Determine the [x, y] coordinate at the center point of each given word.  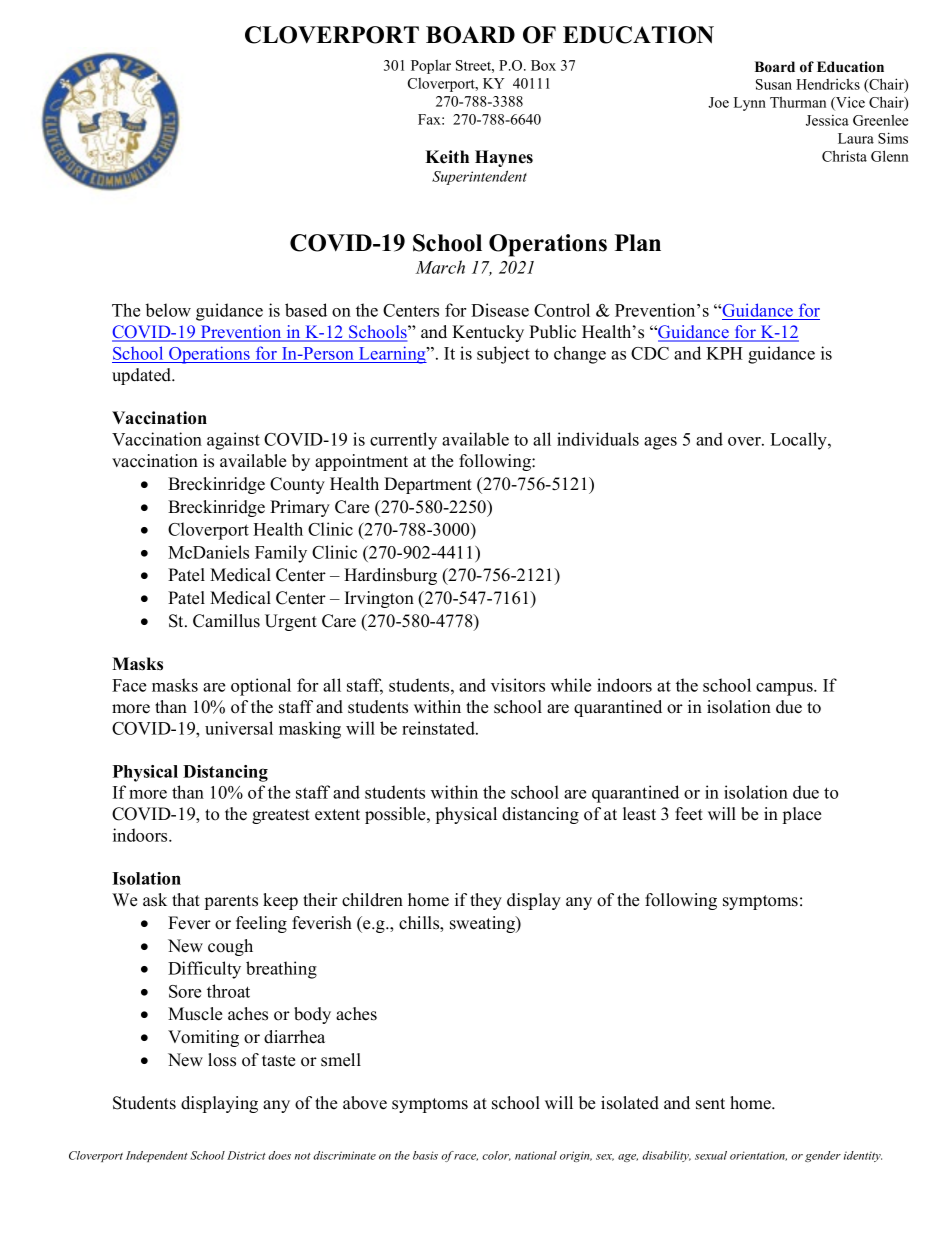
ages [660, 443]
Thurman [798, 102]
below [168, 310]
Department [428, 485]
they [486, 901]
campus [785, 689]
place [802, 815]
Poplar [431, 67]
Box [543, 65]
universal [239, 728]
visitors [518, 685]
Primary [300, 508]
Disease [500, 310]
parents [231, 902]
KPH [724, 353]
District [246, 1155]
